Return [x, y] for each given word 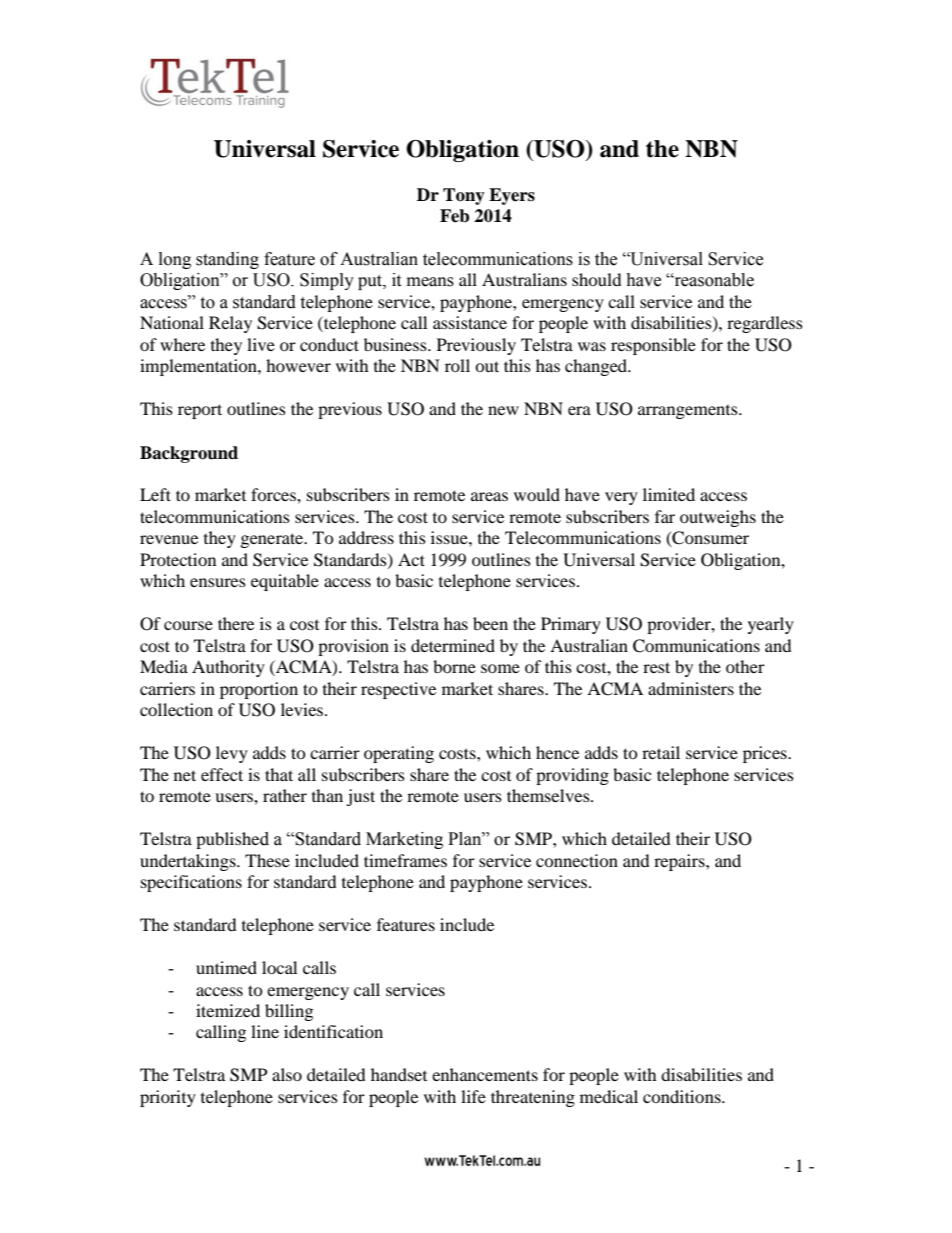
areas [489, 496]
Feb [454, 216]
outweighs [718, 518]
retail [661, 752]
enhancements [485, 1074]
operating [399, 754]
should [597, 279]
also [287, 1074]
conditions [683, 1096]
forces [274, 494]
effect [222, 774]
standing [227, 260]
